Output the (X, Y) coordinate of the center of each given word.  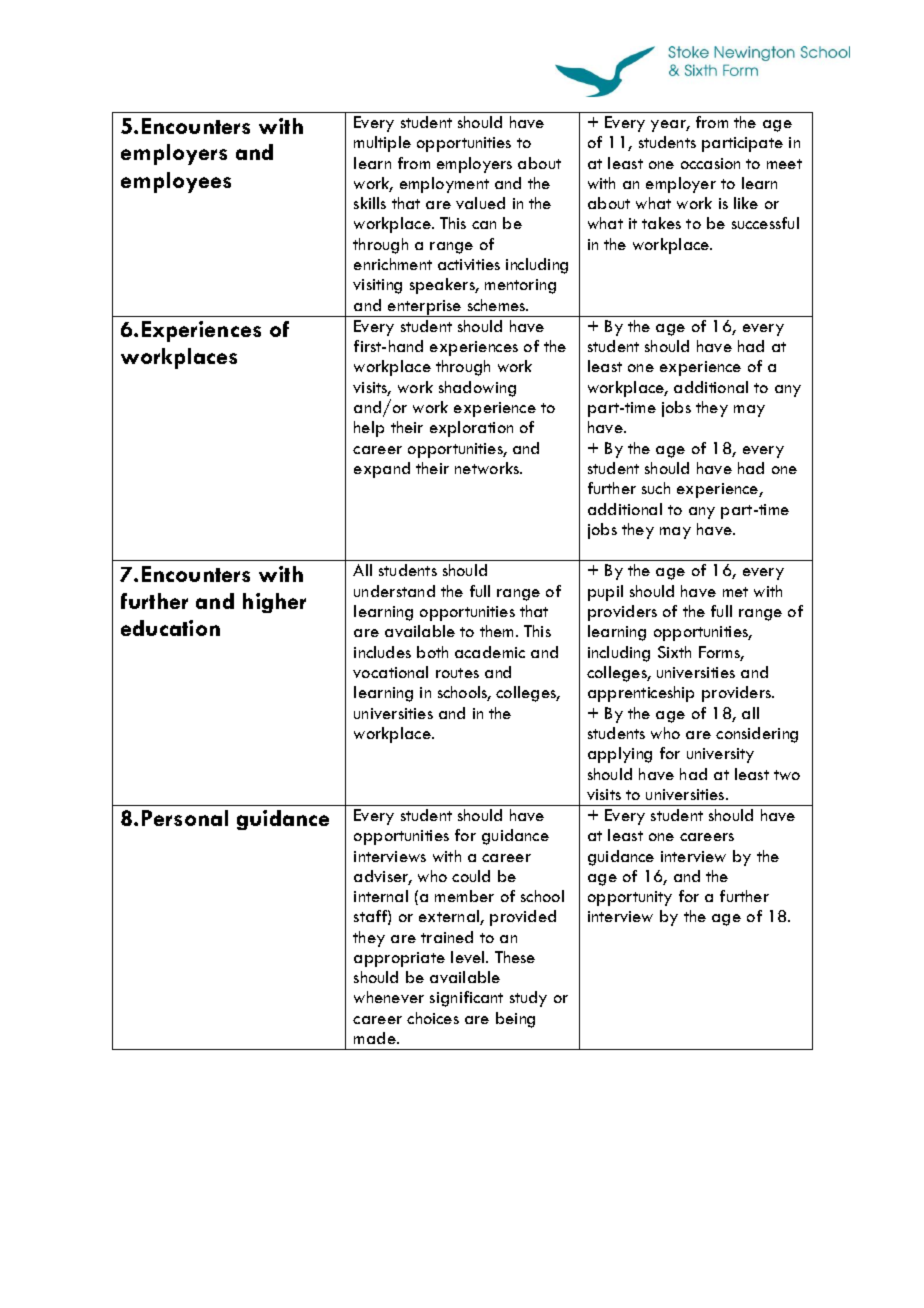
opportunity (630, 898)
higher (274, 603)
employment (444, 185)
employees (176, 182)
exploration (471, 429)
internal (381, 896)
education (170, 628)
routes (457, 673)
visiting (377, 286)
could (471, 876)
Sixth (674, 652)
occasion (710, 163)
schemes (498, 305)
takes (661, 223)
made (376, 1038)
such (656, 488)
